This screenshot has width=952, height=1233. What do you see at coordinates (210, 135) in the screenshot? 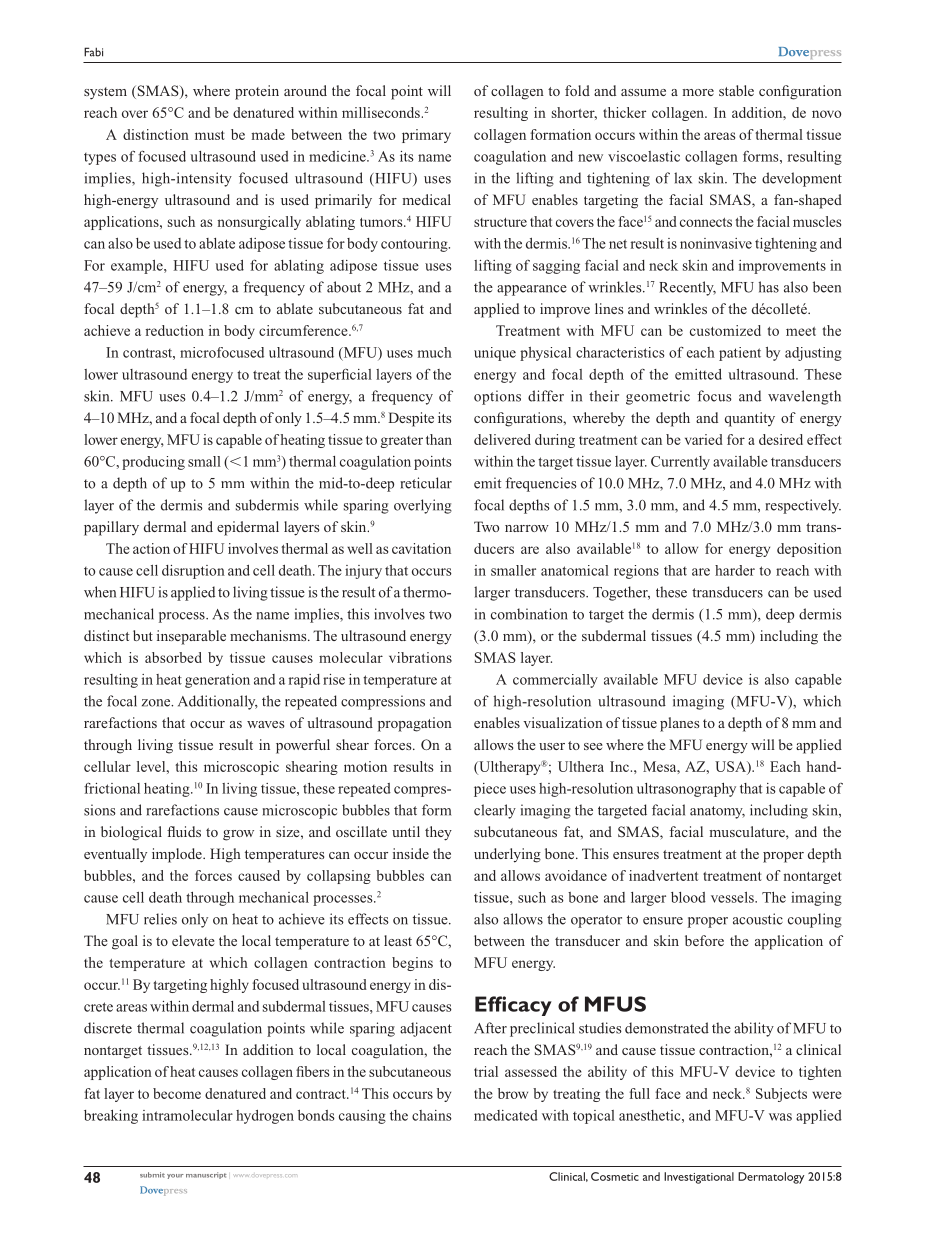
I see `must` at bounding box center [210, 135].
